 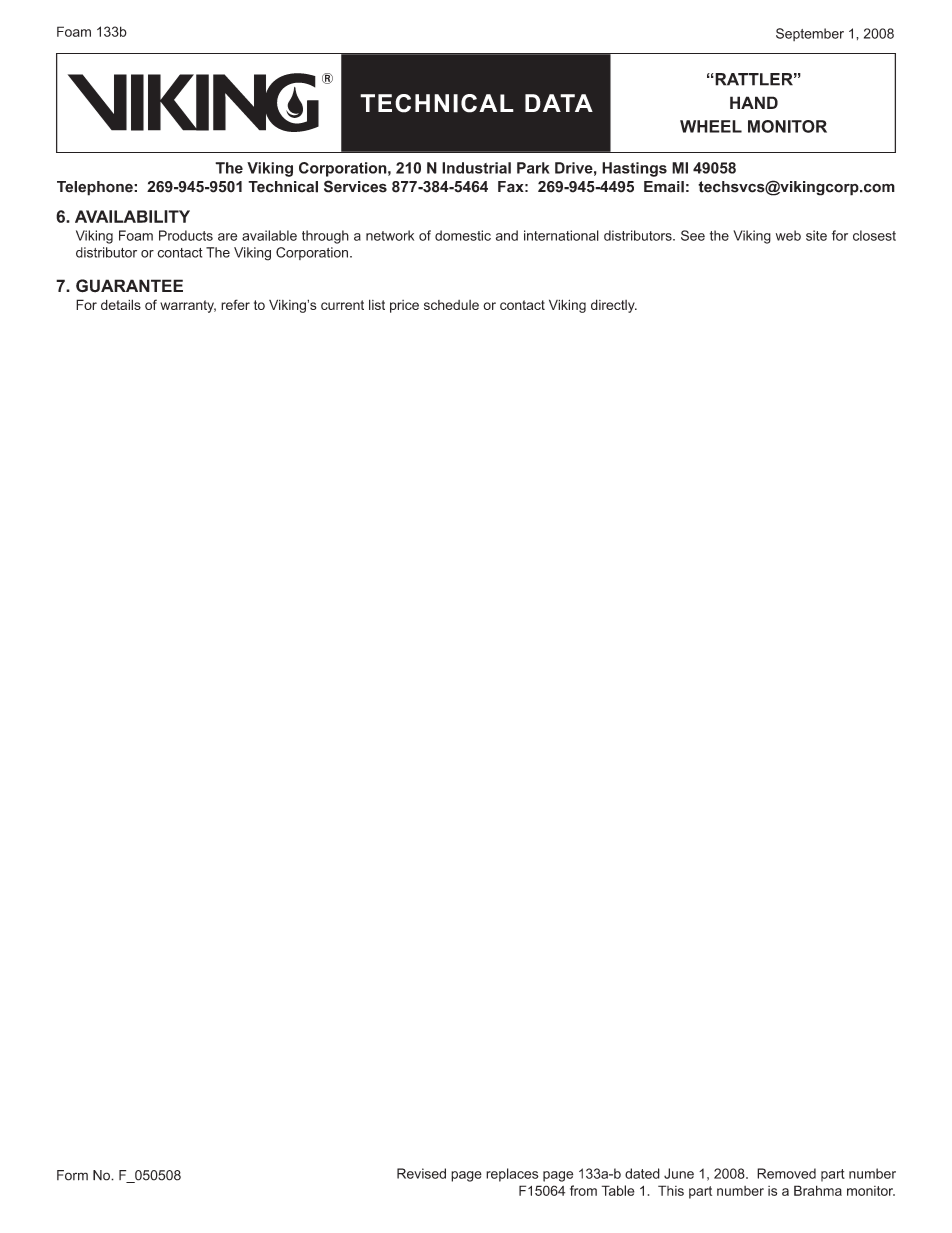 I want to click on Form, so click(x=72, y=1175).
